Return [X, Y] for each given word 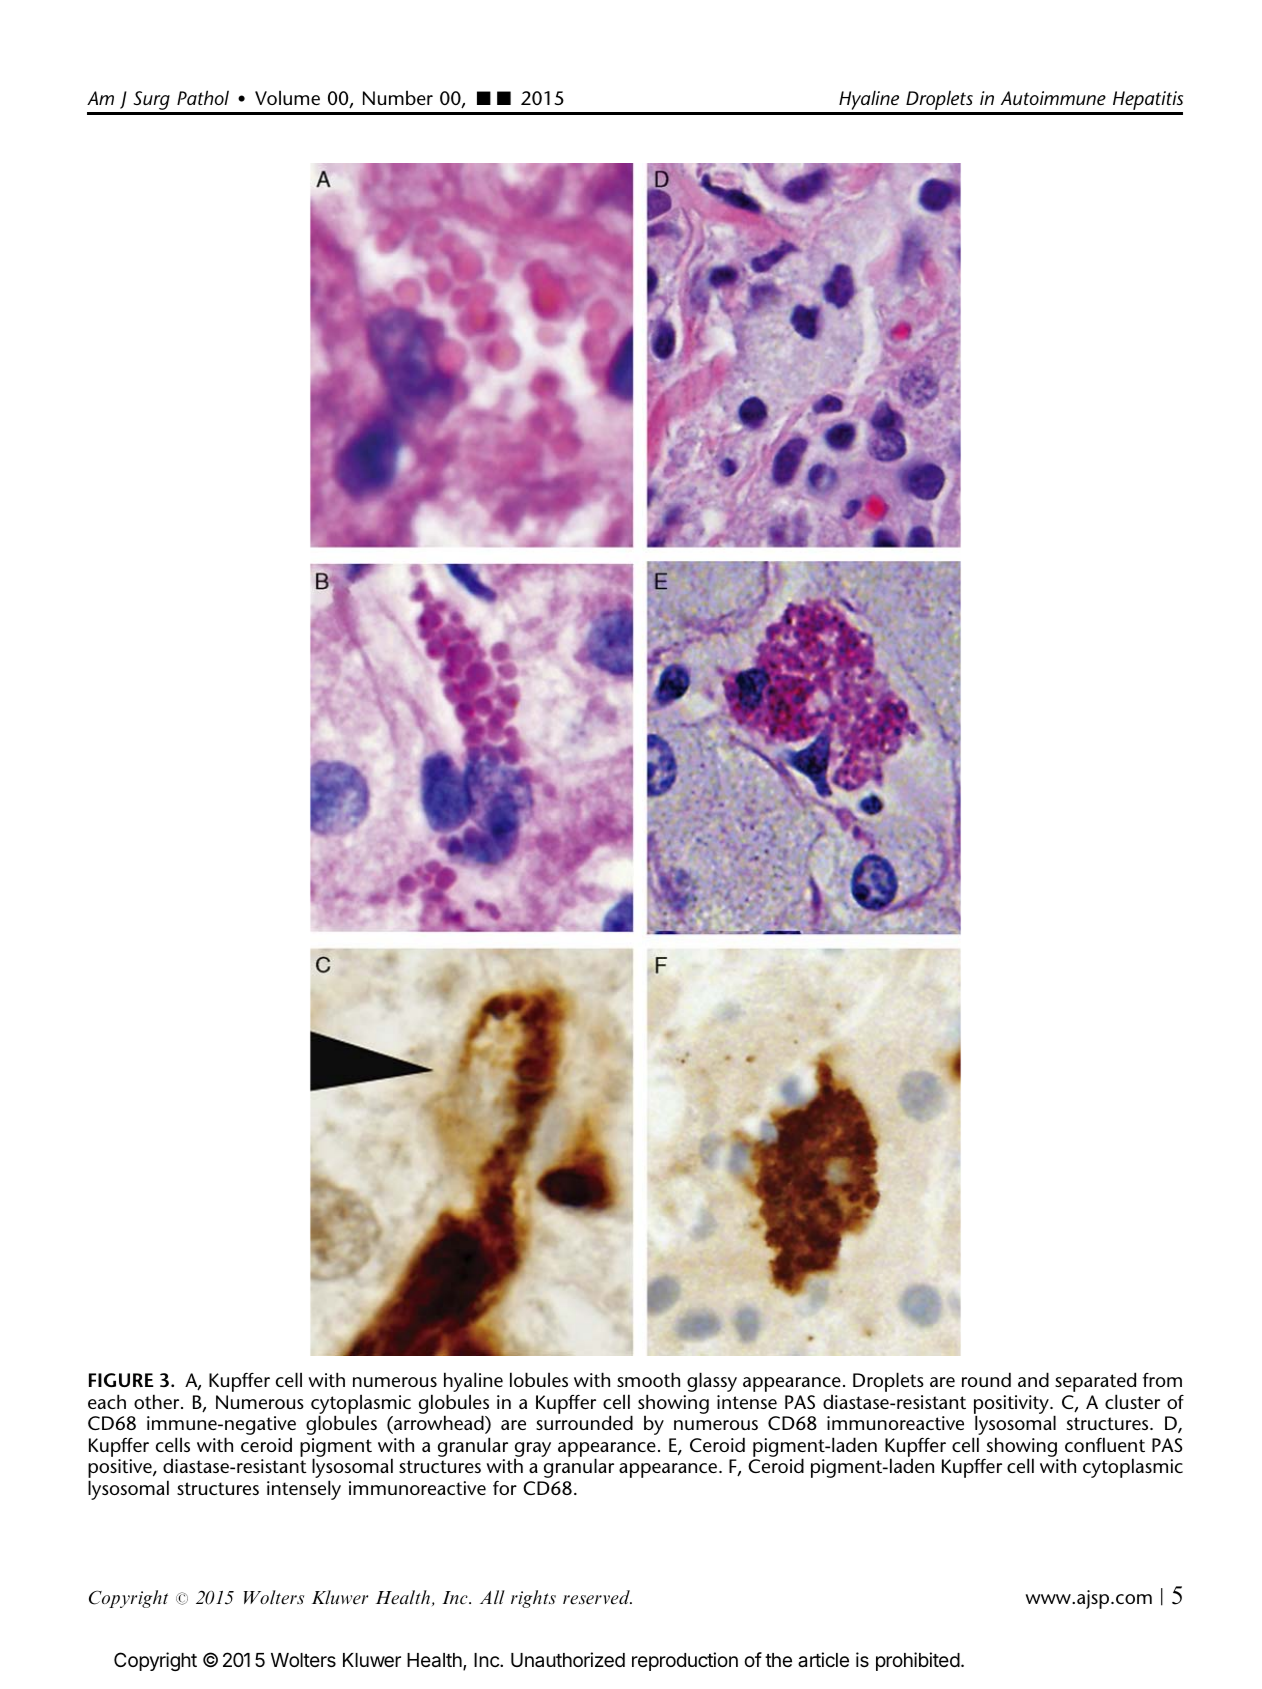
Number [398, 97]
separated [1095, 1383]
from [1162, 1380]
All [492, 1597]
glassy [712, 1382]
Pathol [203, 97]
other [158, 1401]
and [1033, 1379]
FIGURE [121, 1380]
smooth [648, 1379]
